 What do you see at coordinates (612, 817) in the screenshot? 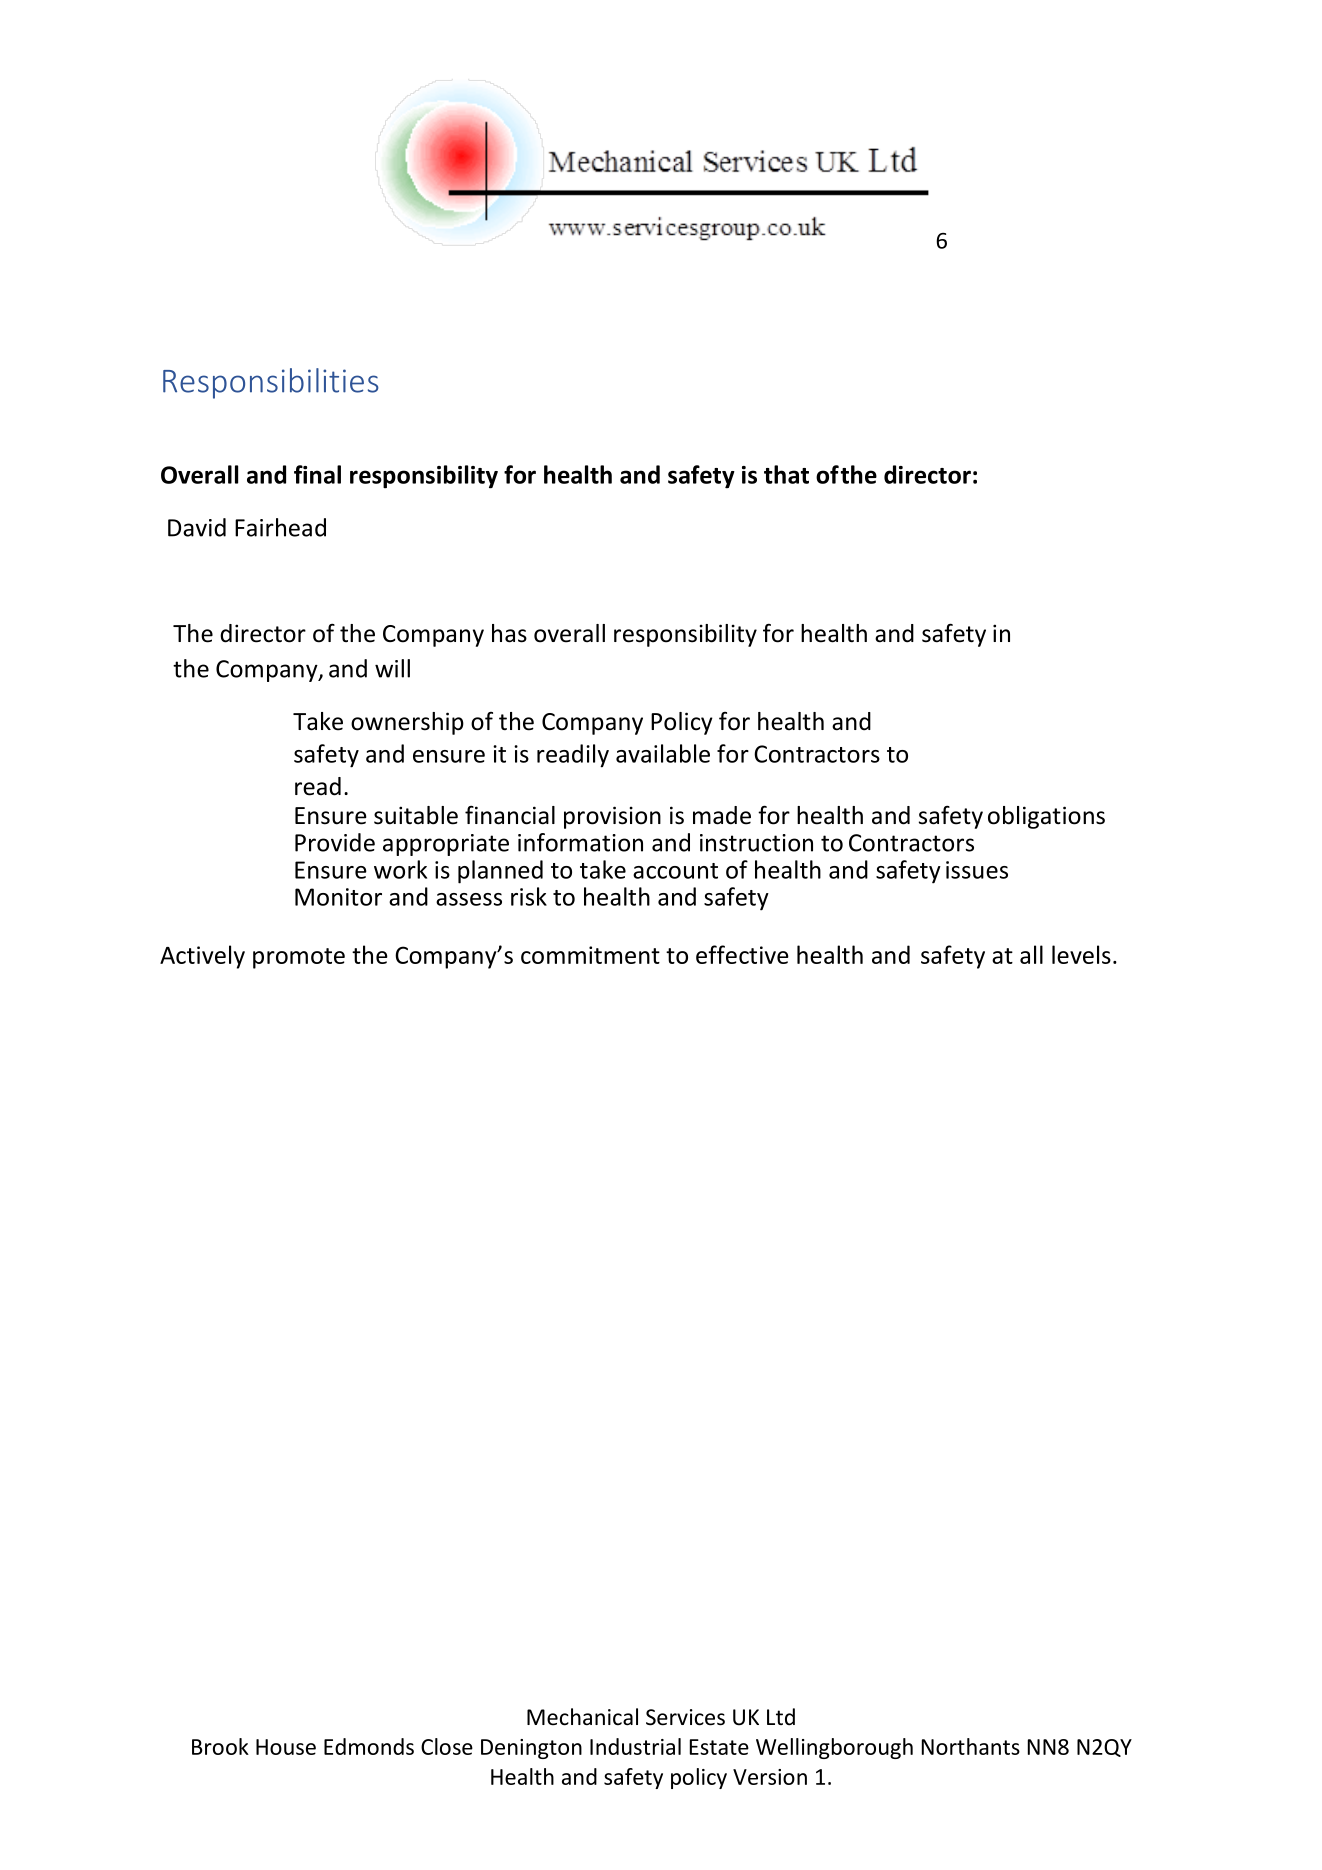
I see `provision` at bounding box center [612, 817].
